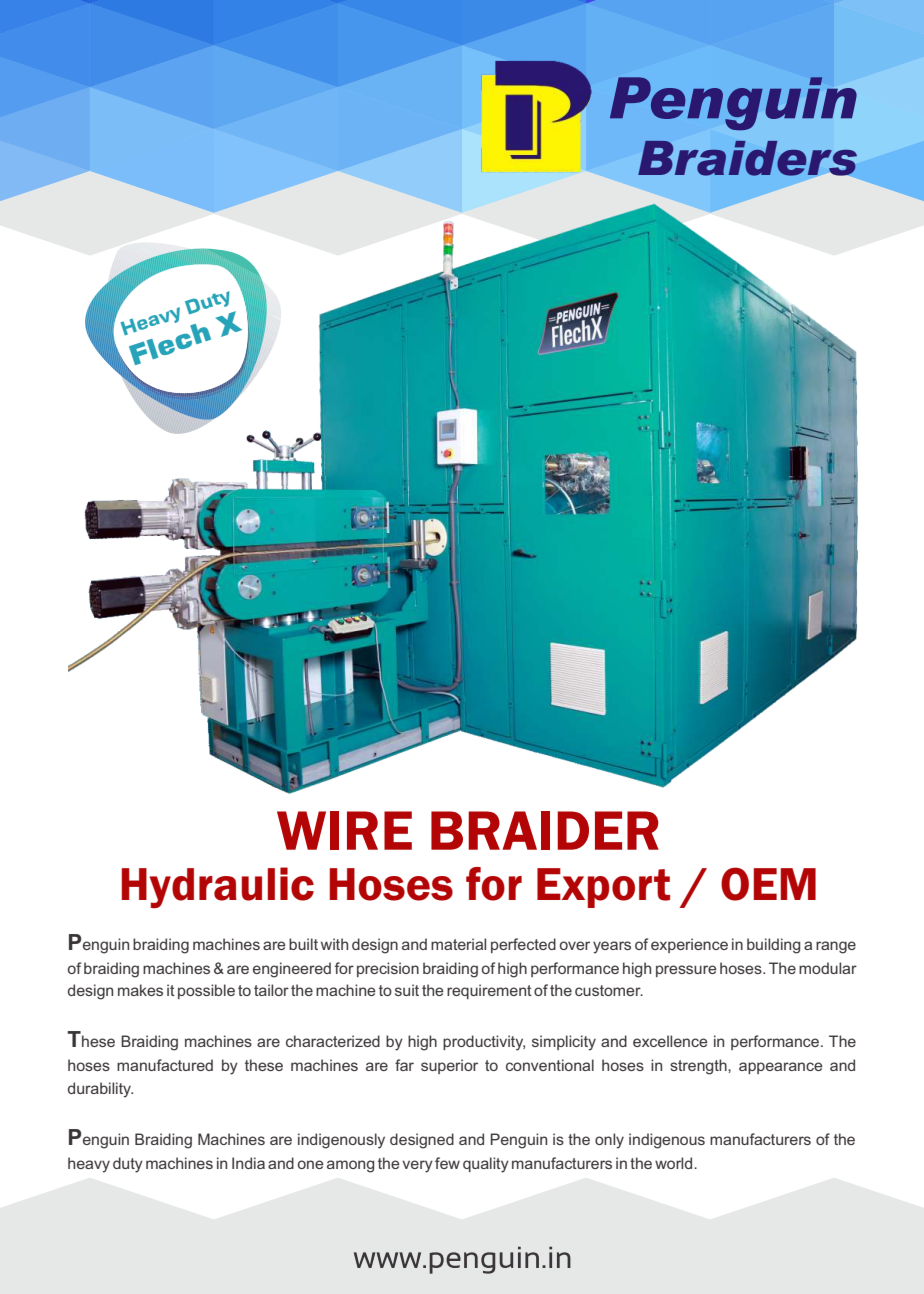 The height and width of the page is (1294, 924). I want to click on pressure, so click(686, 971).
